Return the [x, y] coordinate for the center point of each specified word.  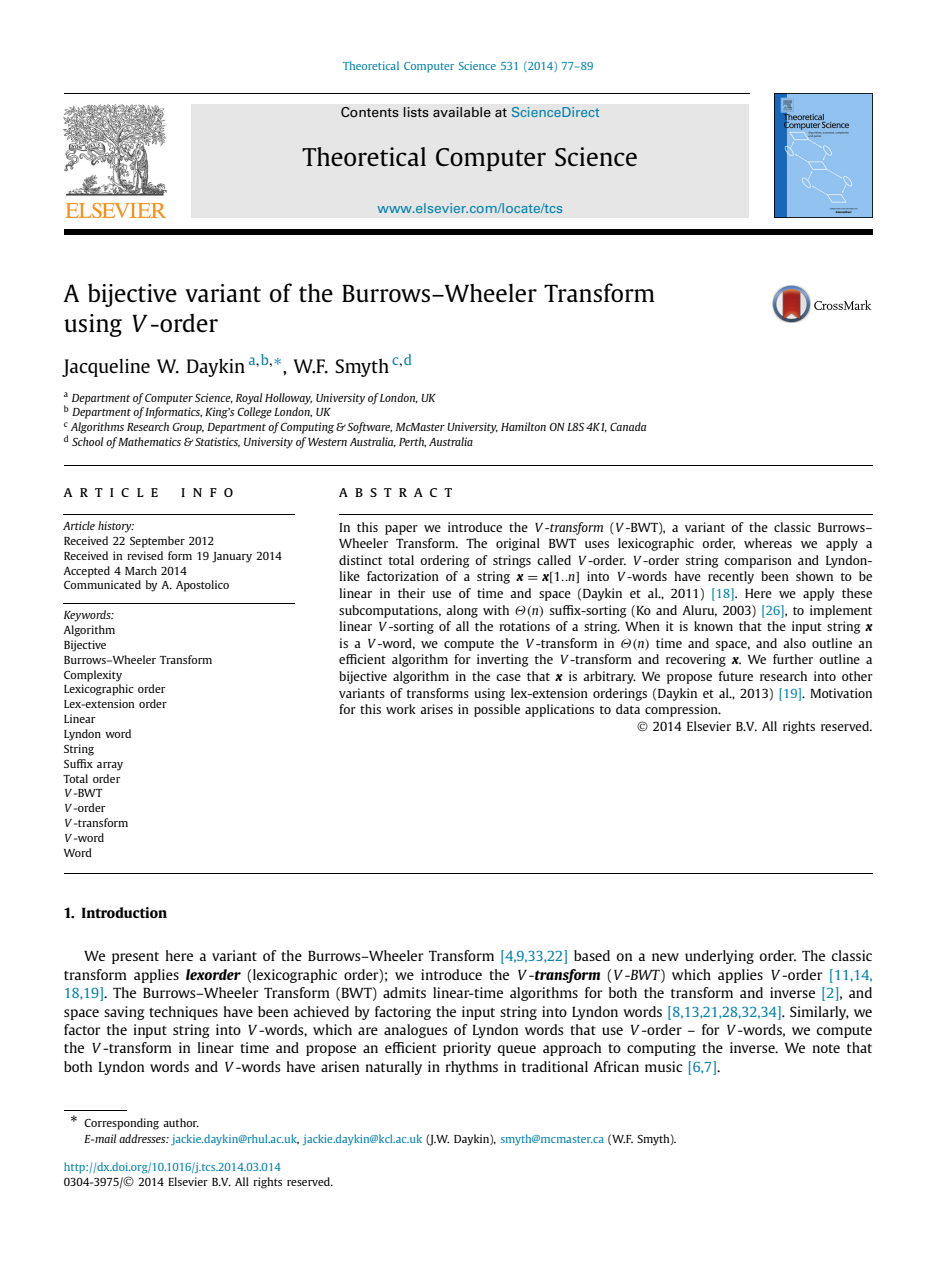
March [141, 570]
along [462, 611]
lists [416, 112]
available [462, 112]
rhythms [472, 1068]
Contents [370, 112]
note [826, 1048]
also [794, 643]
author [181, 1122]
